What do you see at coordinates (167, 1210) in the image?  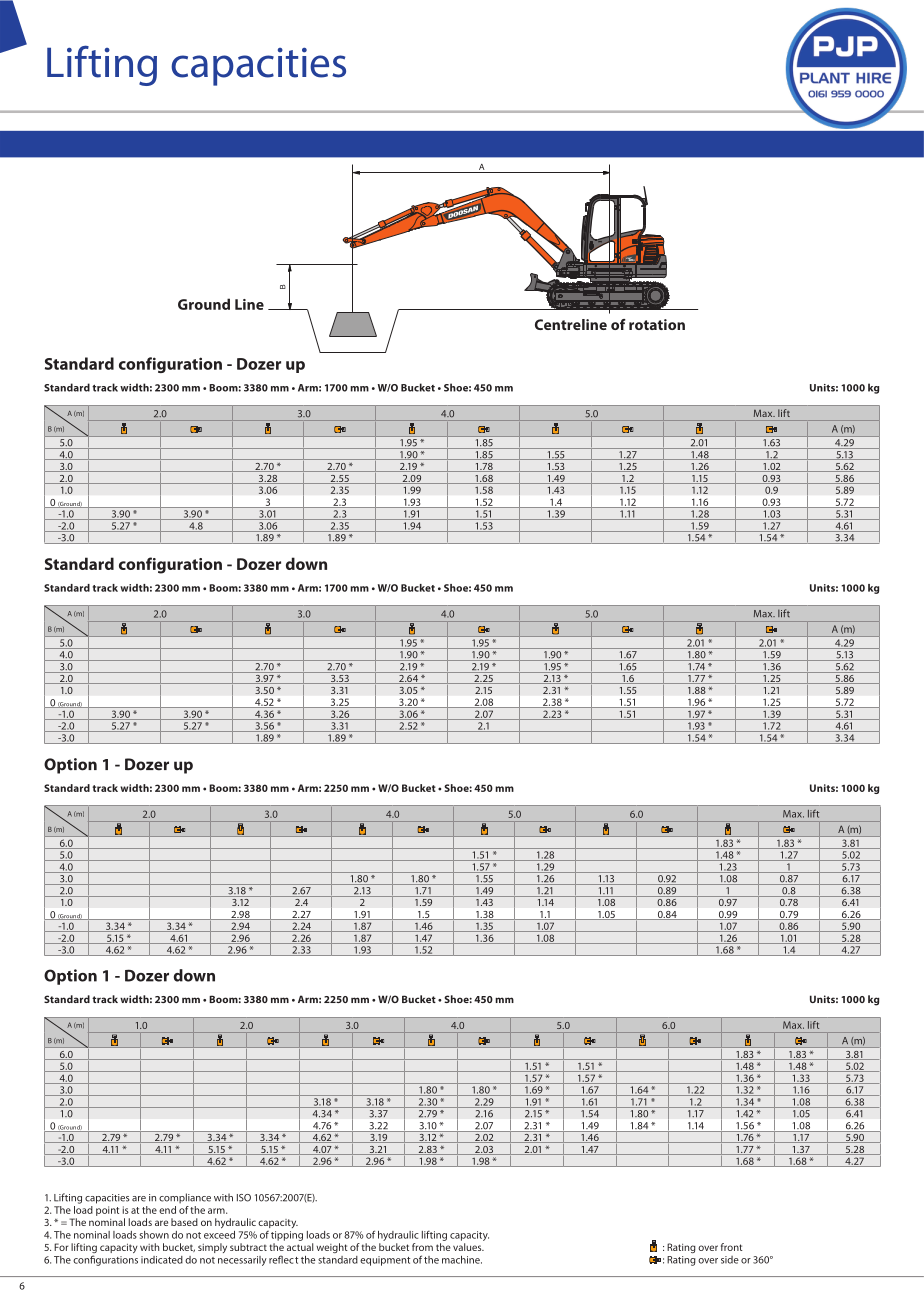 I see `end` at bounding box center [167, 1210].
